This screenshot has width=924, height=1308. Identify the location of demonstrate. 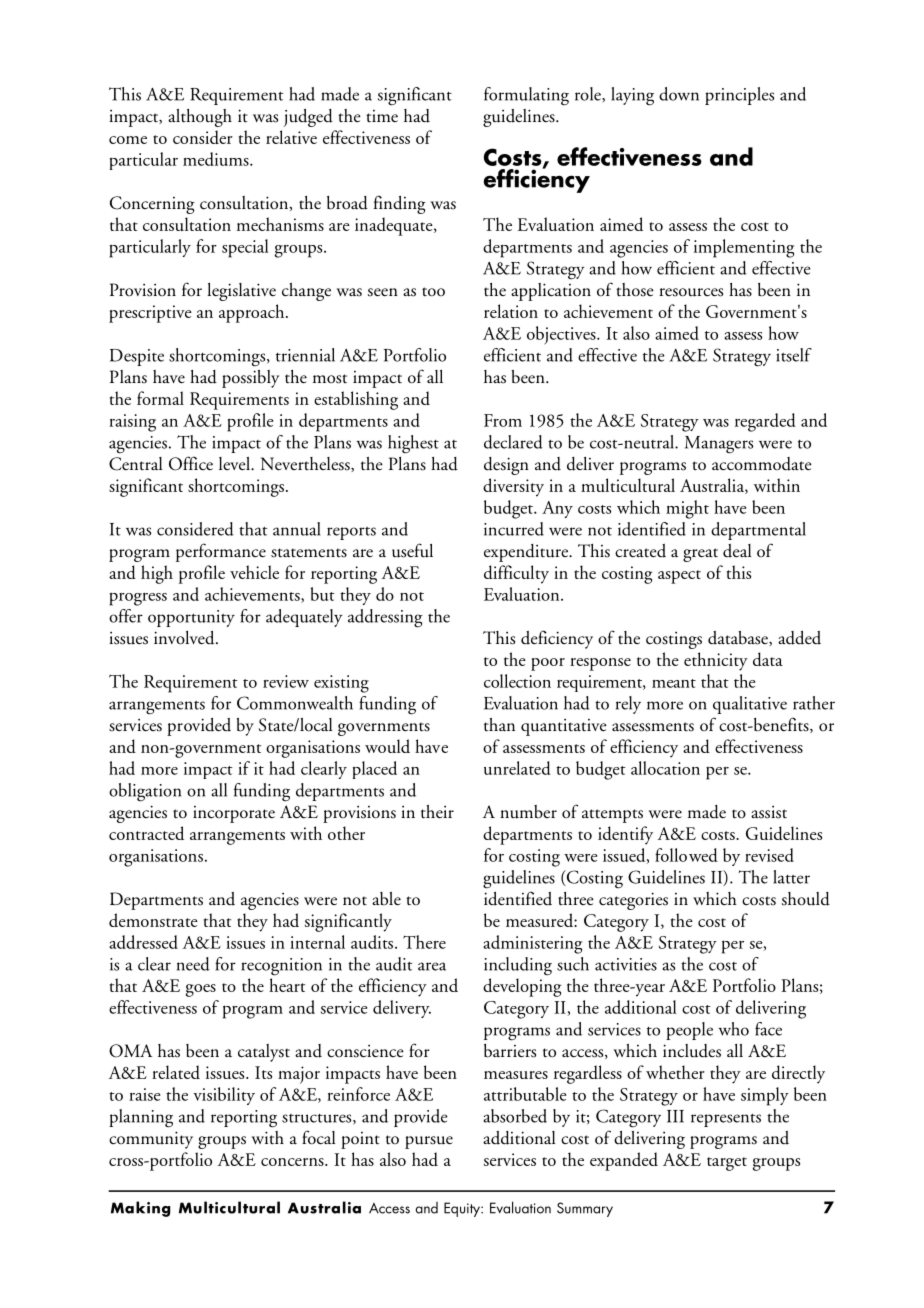
(153, 920).
